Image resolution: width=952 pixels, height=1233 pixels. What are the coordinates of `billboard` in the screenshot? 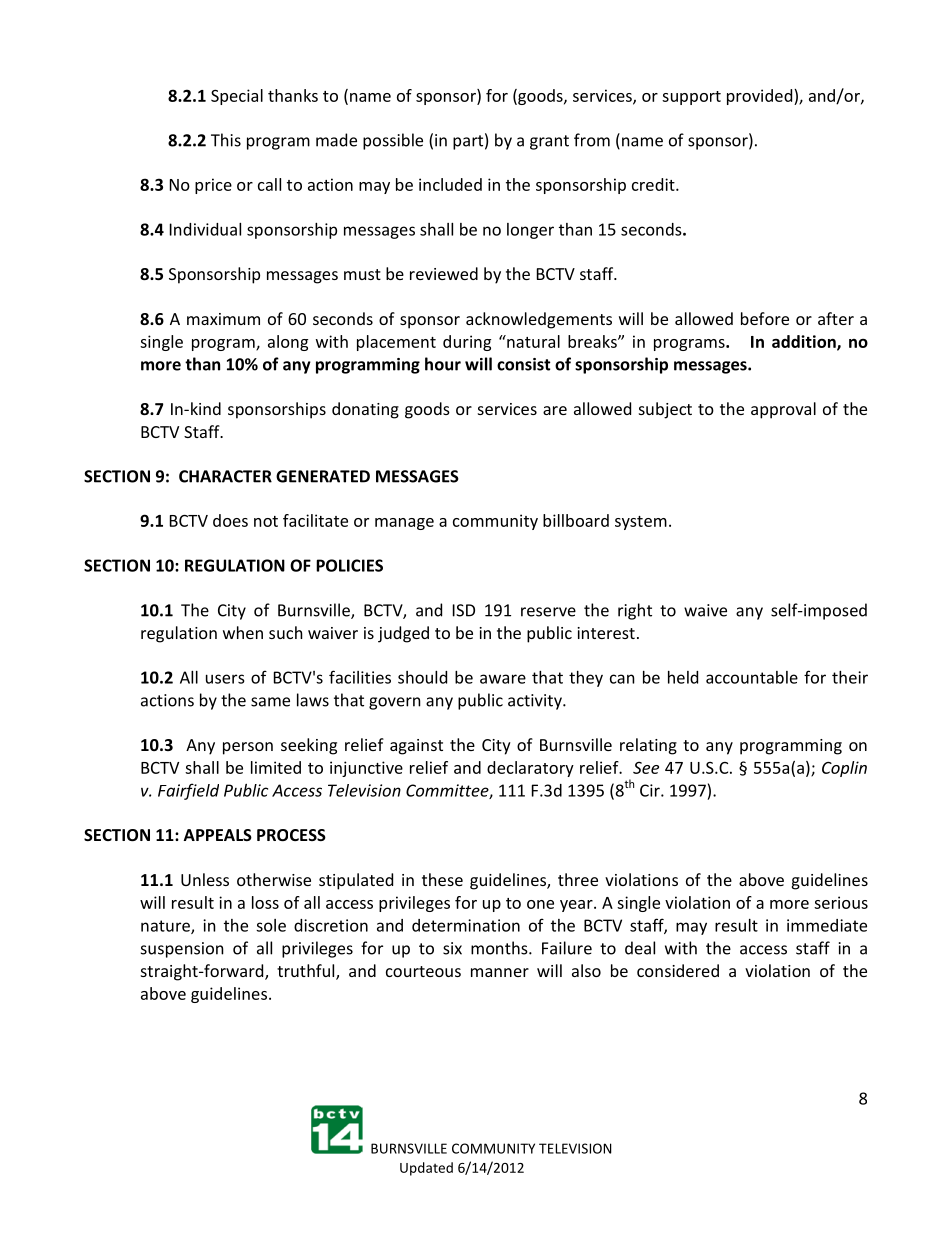 It's located at (576, 520).
